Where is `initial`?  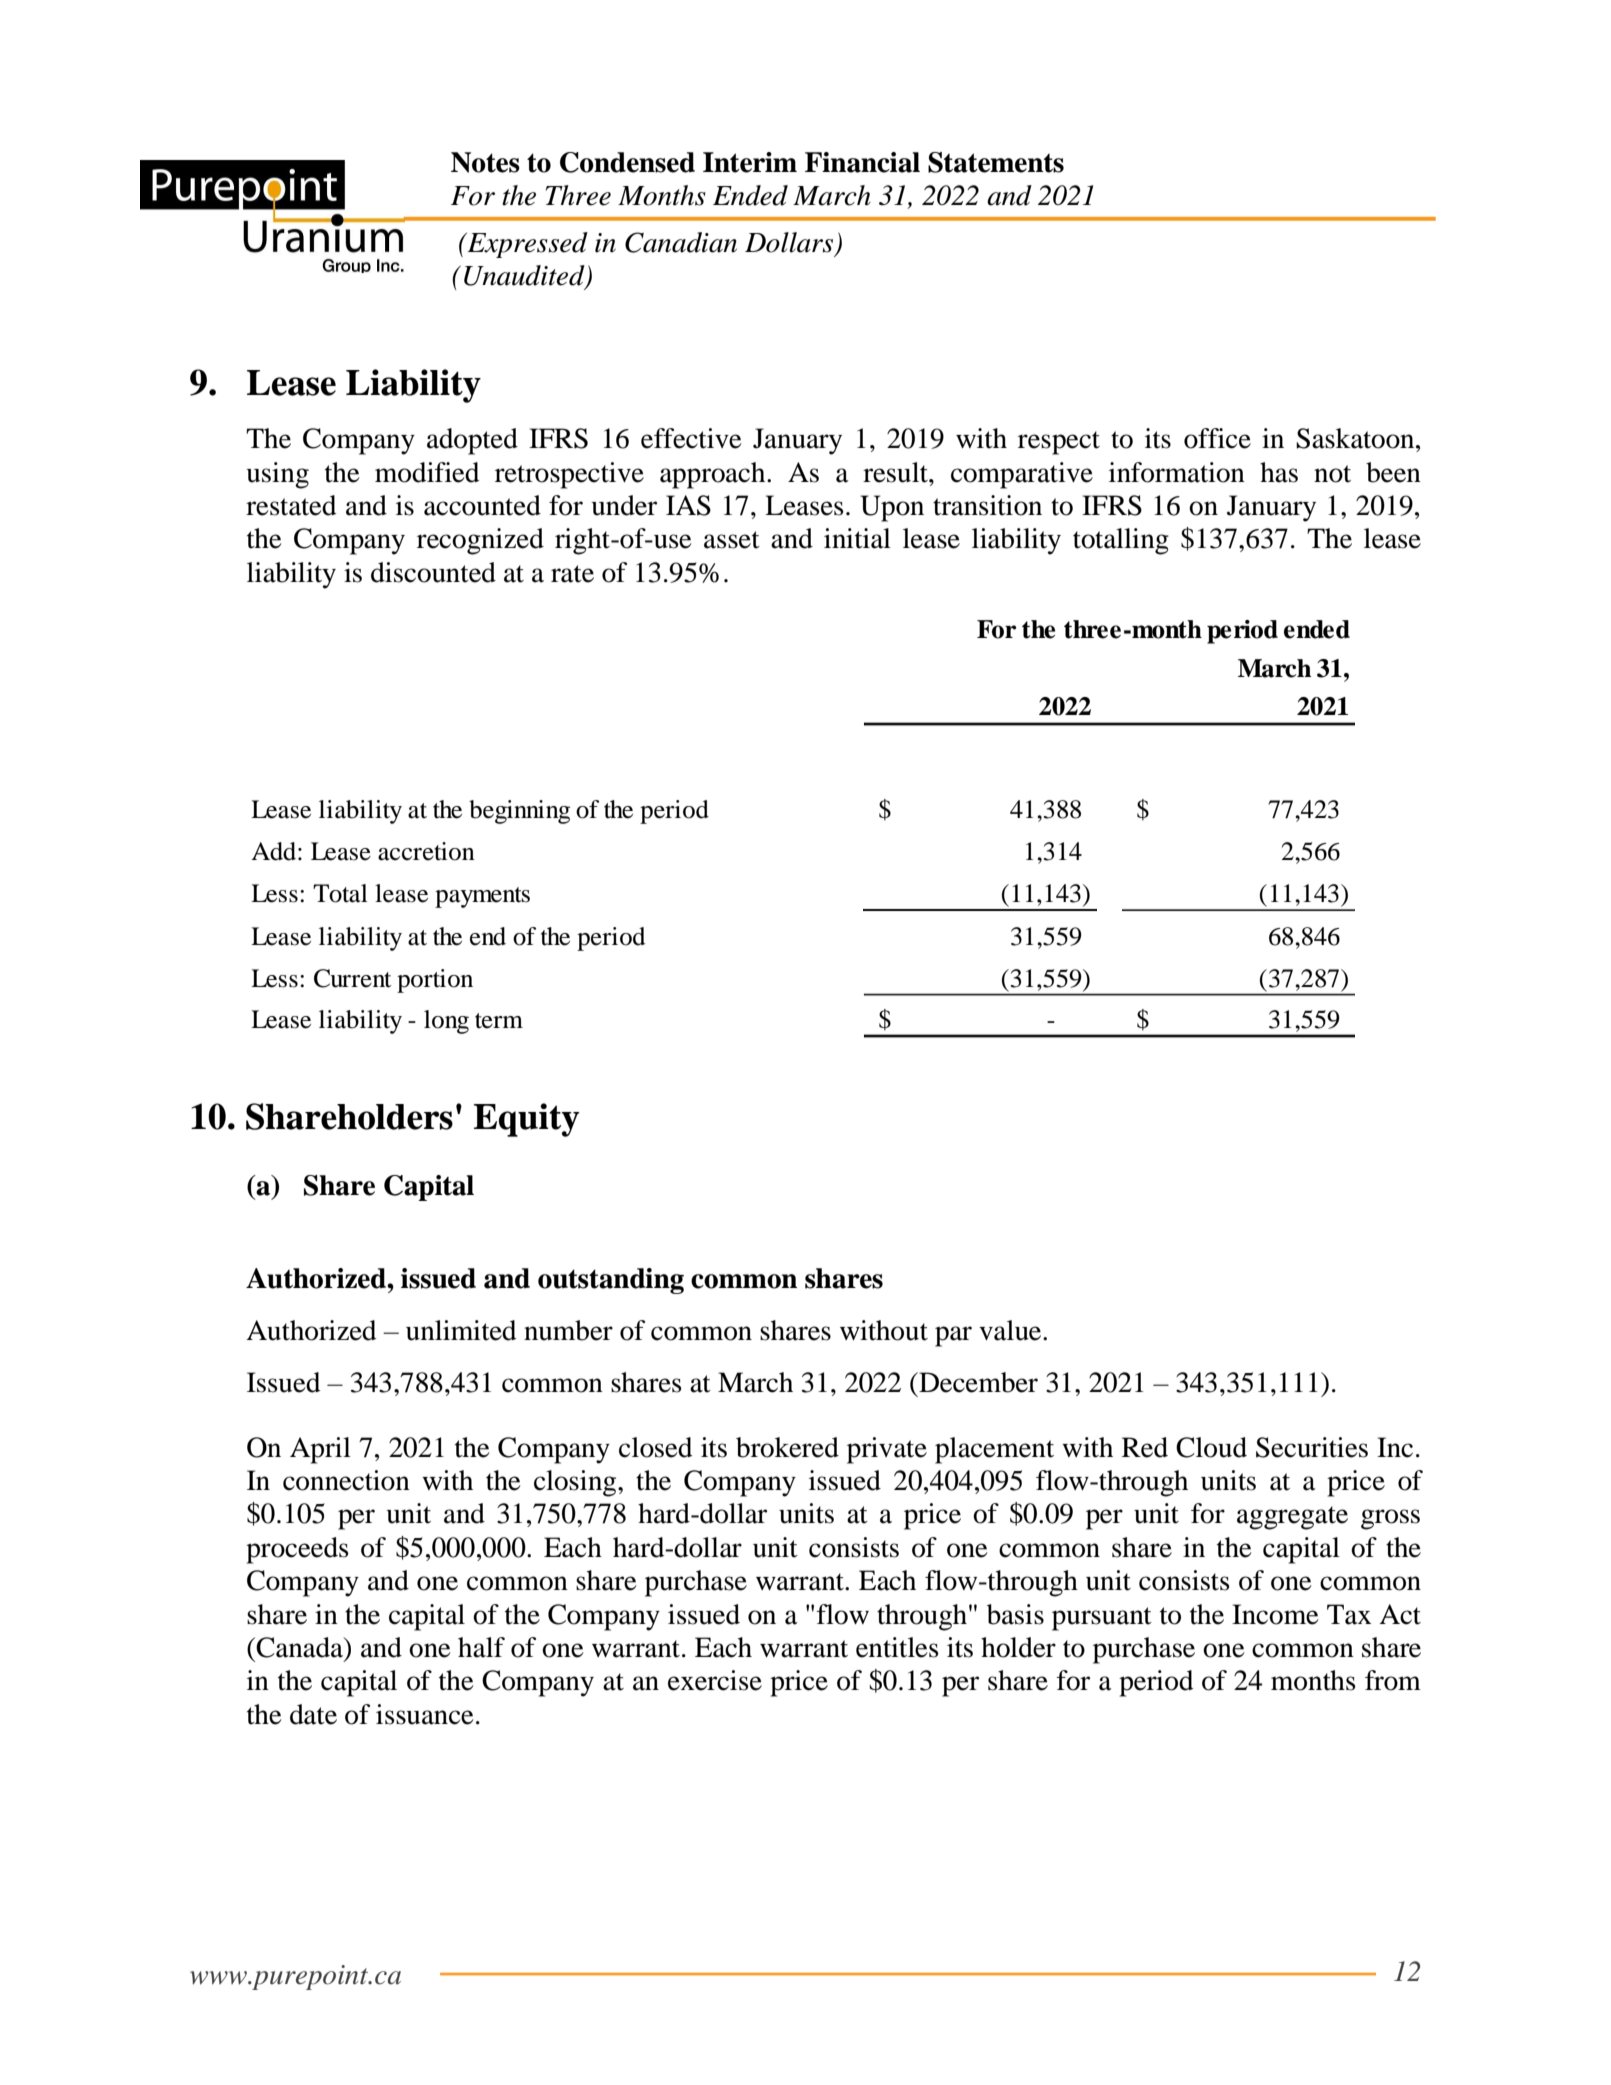
initial is located at coordinates (857, 538).
